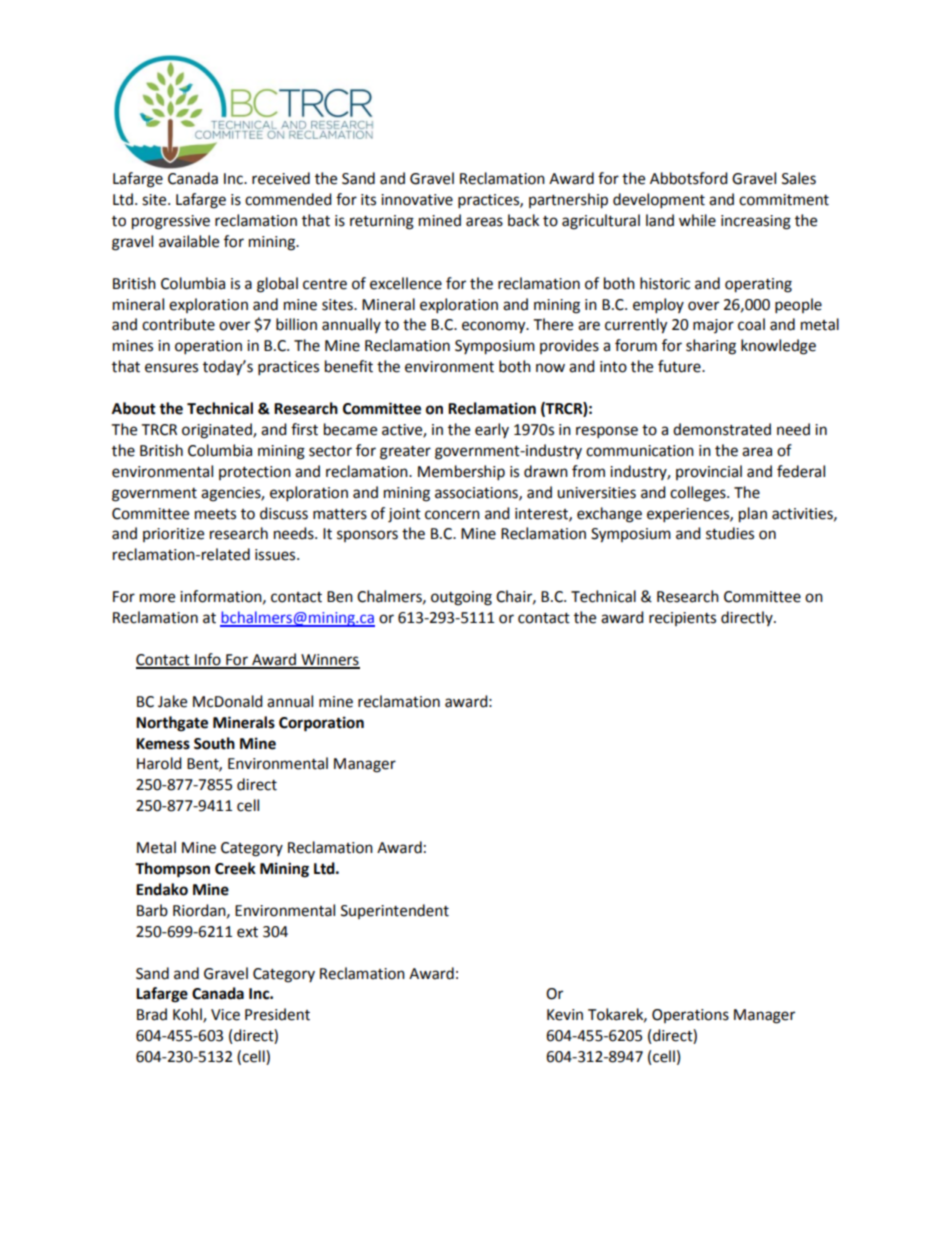 The height and width of the image is (1233, 952). Describe the element at coordinates (492, 430) in the image. I see `early` at that location.
